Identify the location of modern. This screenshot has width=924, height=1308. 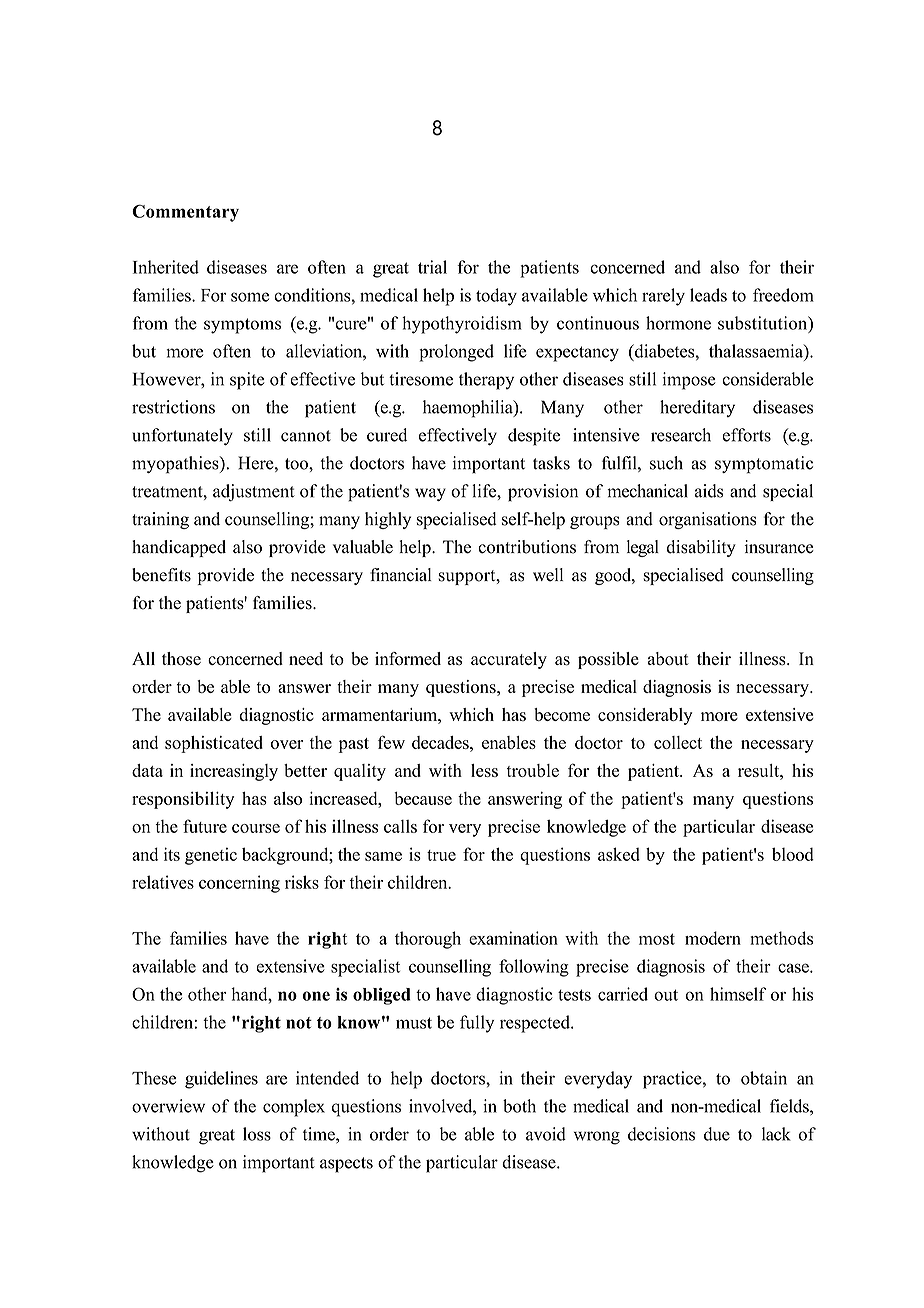
(713, 938).
